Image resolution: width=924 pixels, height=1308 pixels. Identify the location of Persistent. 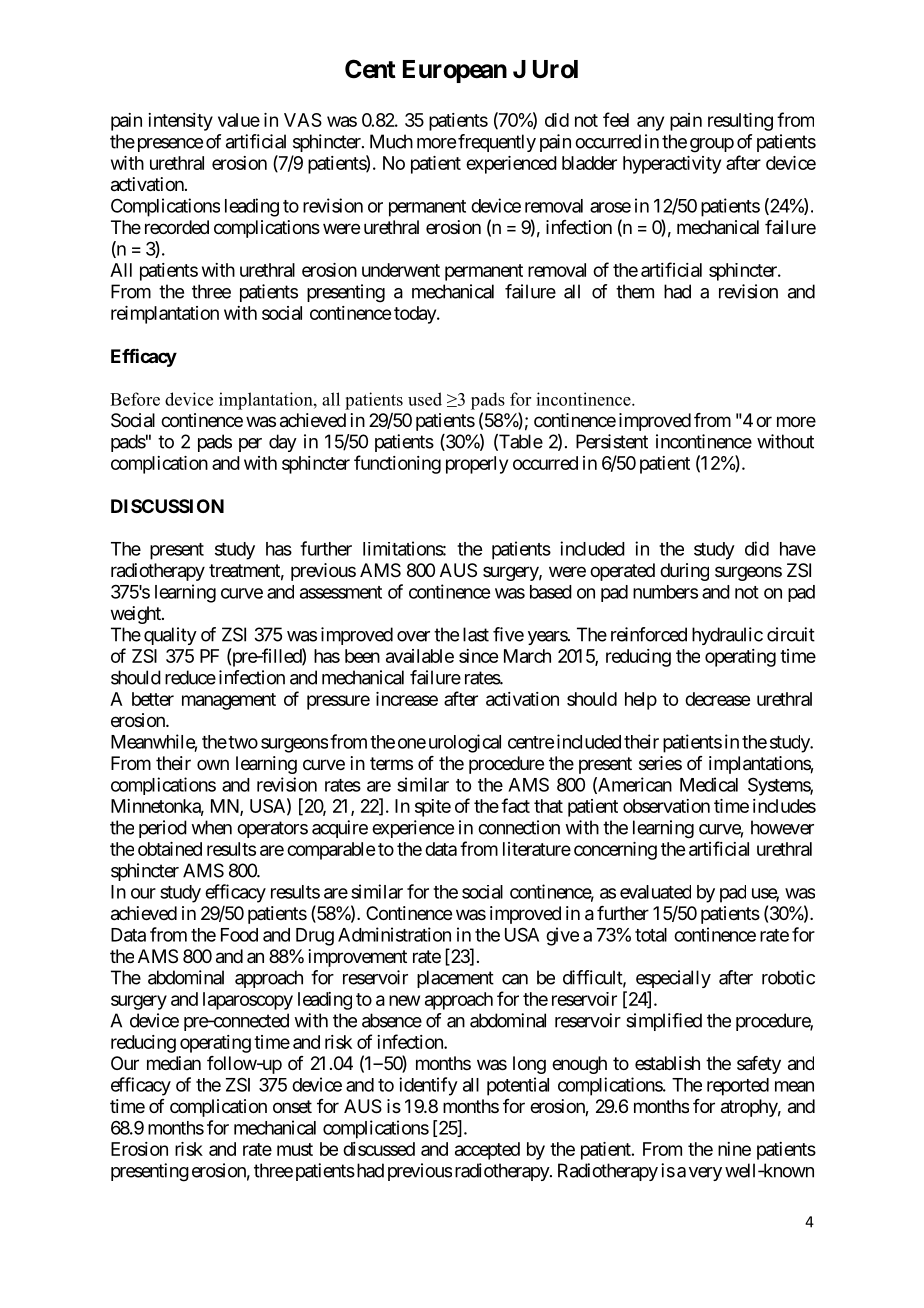
(612, 441).
